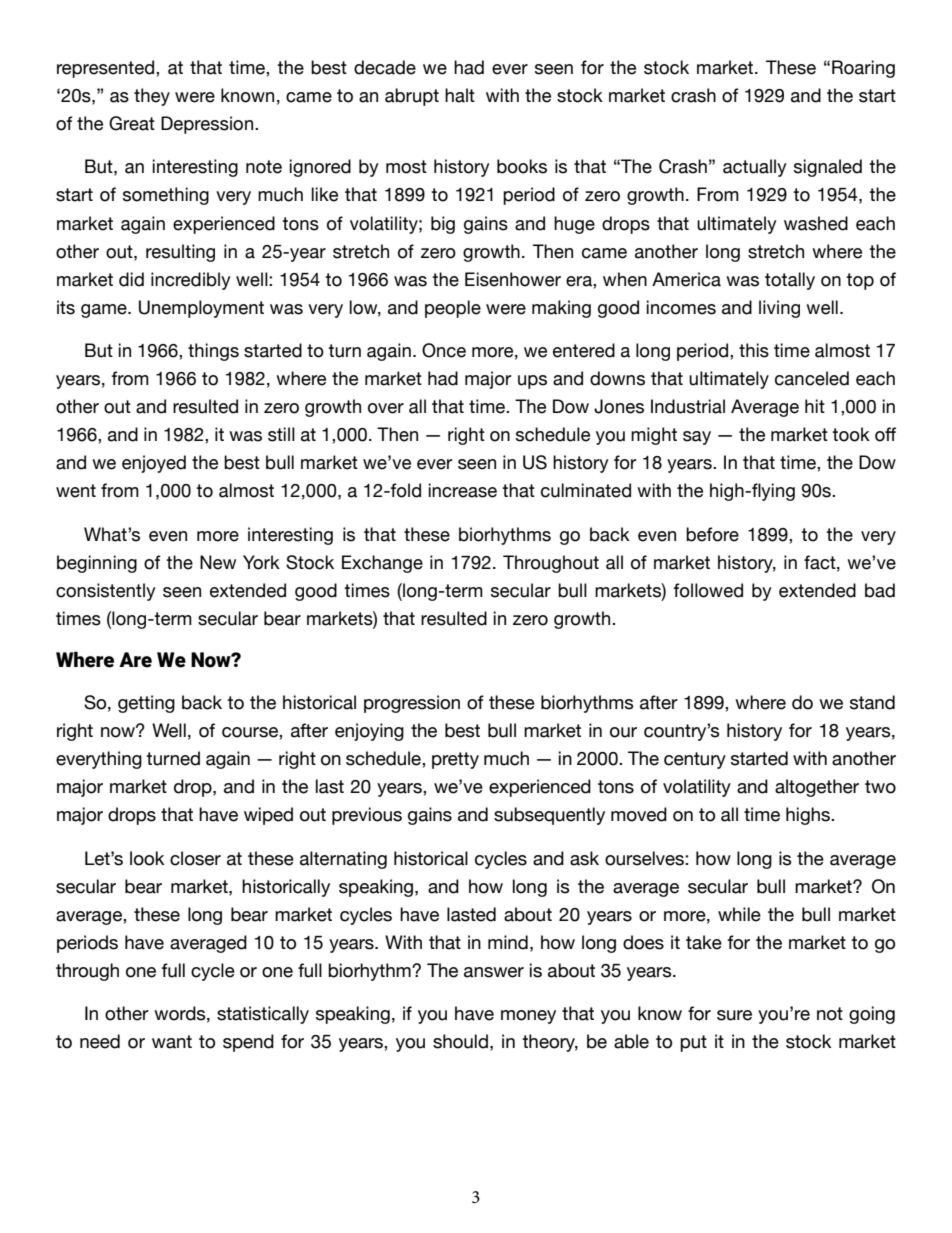 This document has width=952, height=1233. What do you see at coordinates (201, 309) in the document?
I see `Unemployment` at bounding box center [201, 309].
